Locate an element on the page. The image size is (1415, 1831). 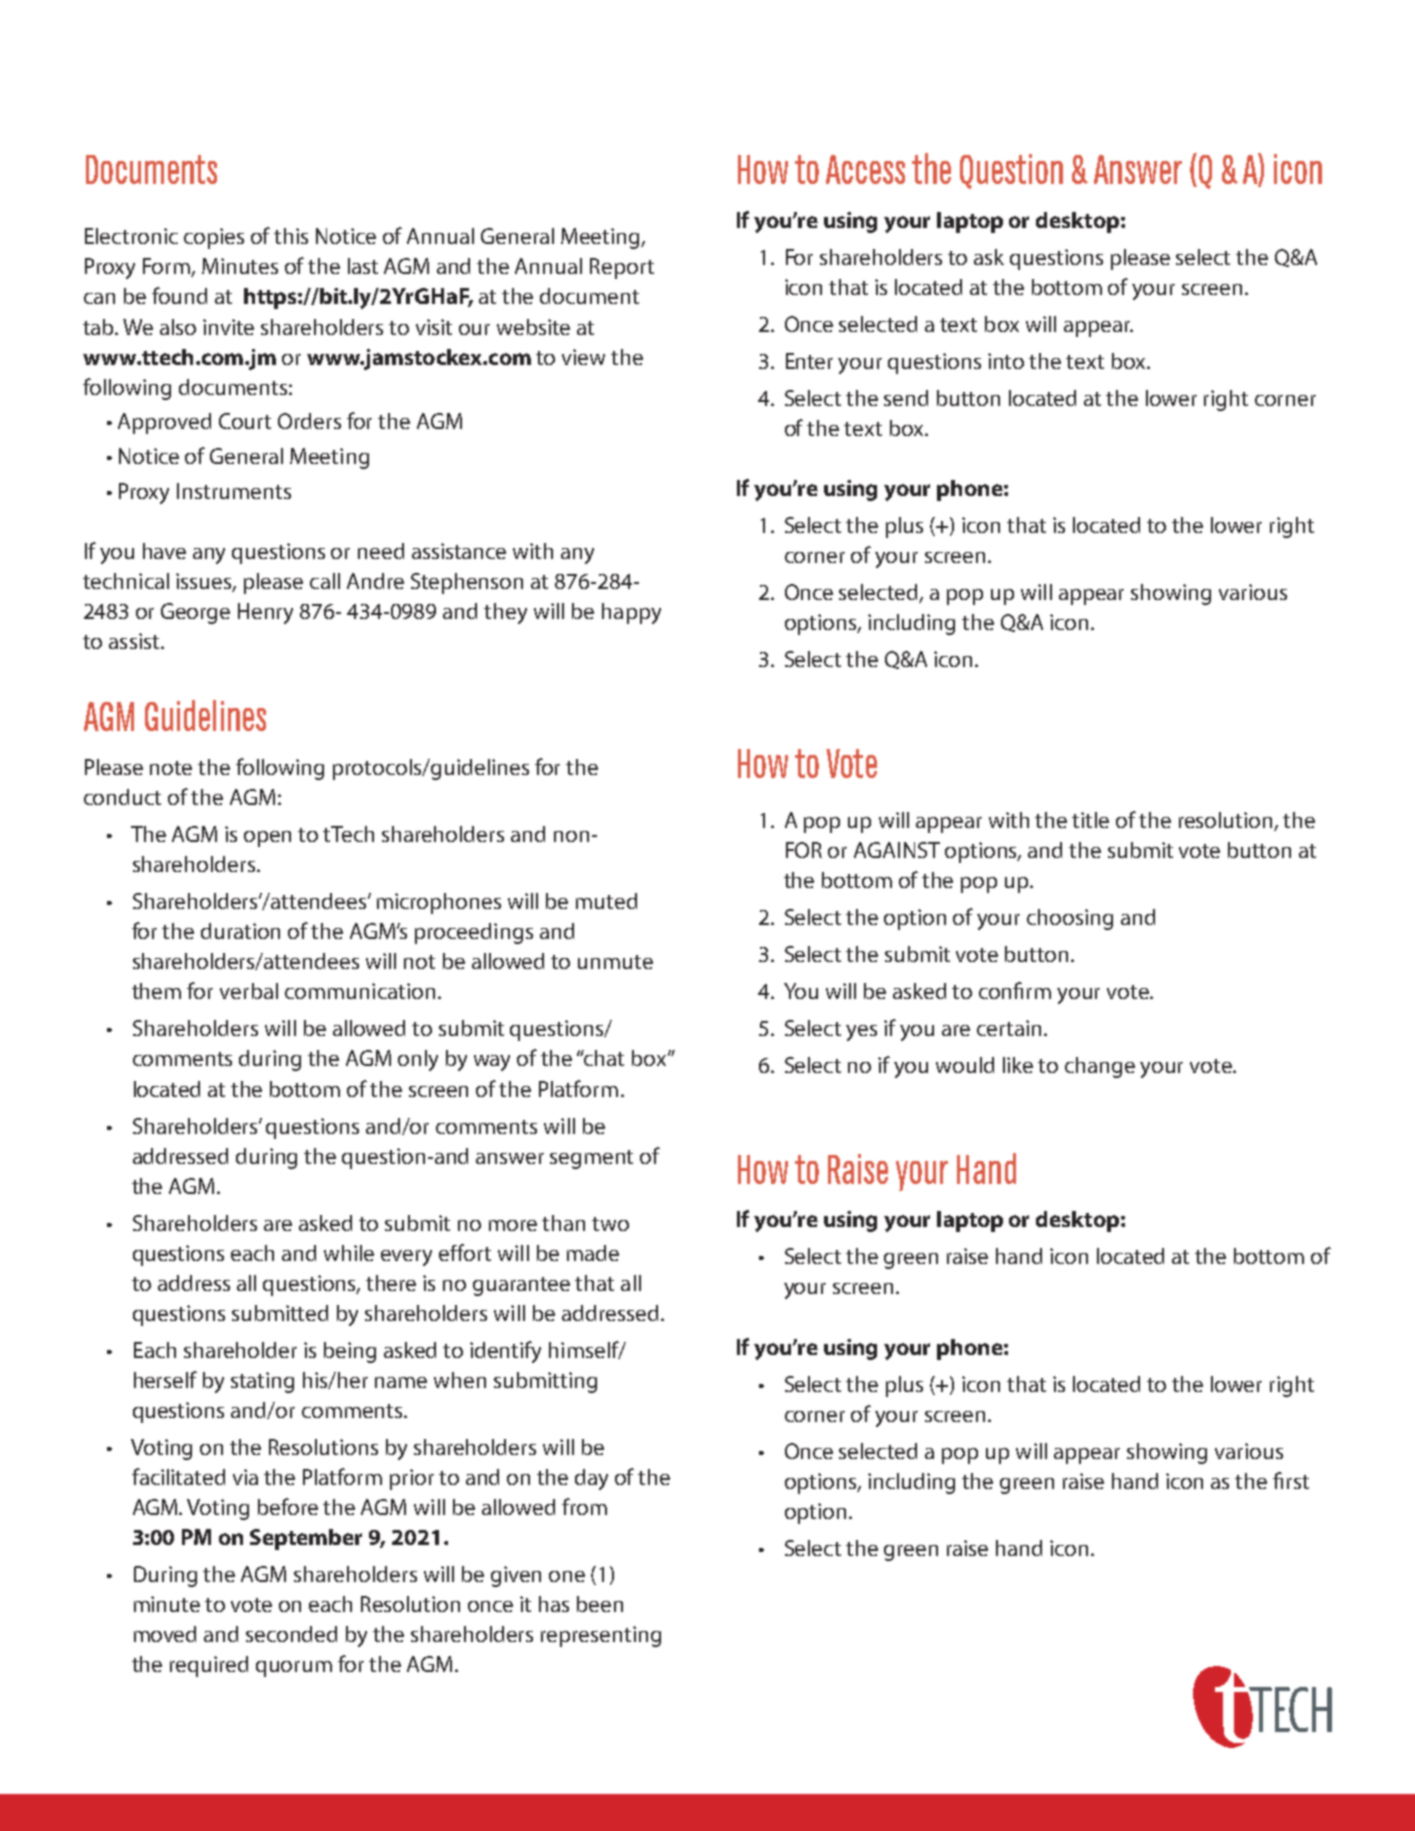
representing is located at coordinates (601, 1636).
